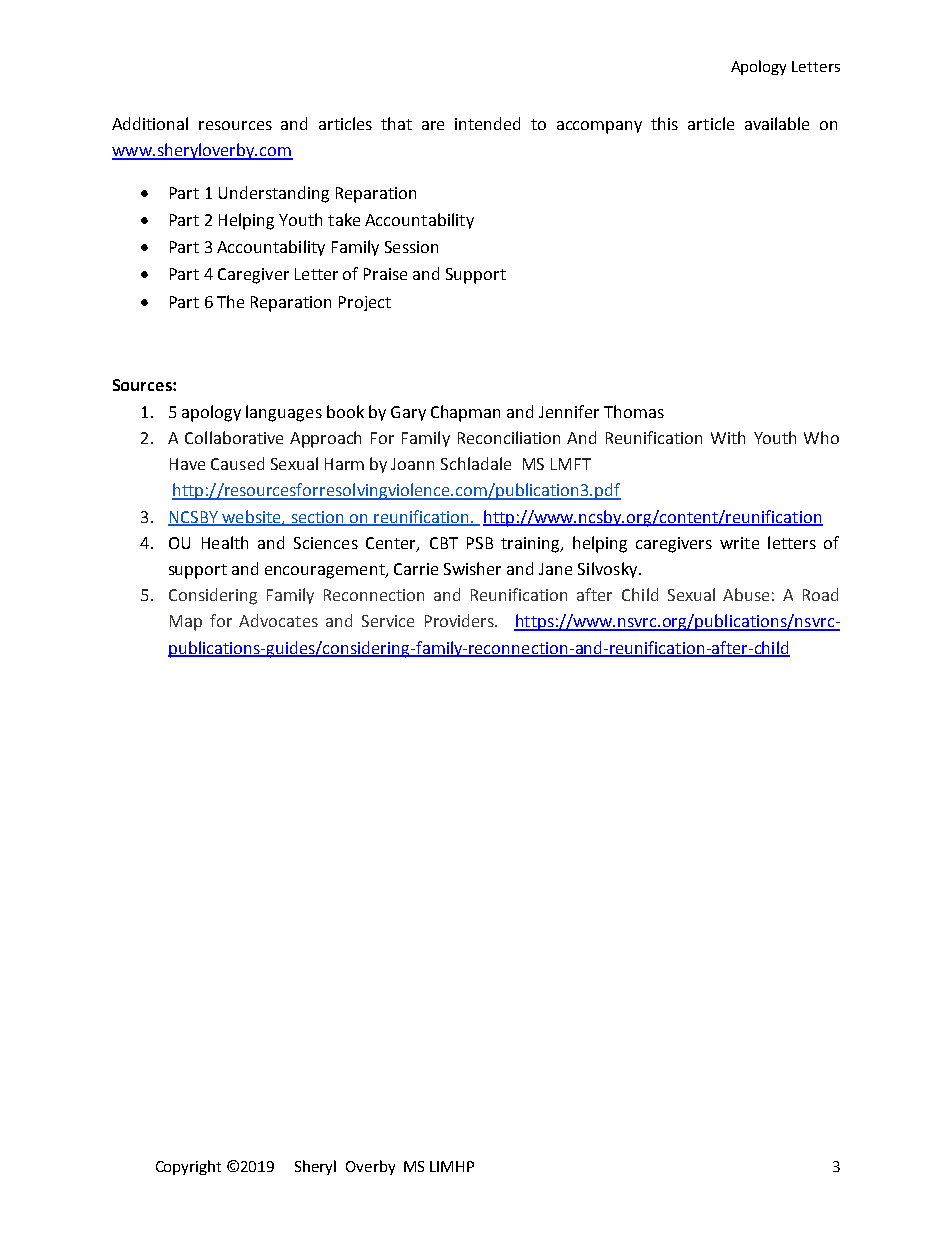 The width and height of the image is (952, 1233). Describe the element at coordinates (188, 1167) in the image. I see `Copyright` at that location.
